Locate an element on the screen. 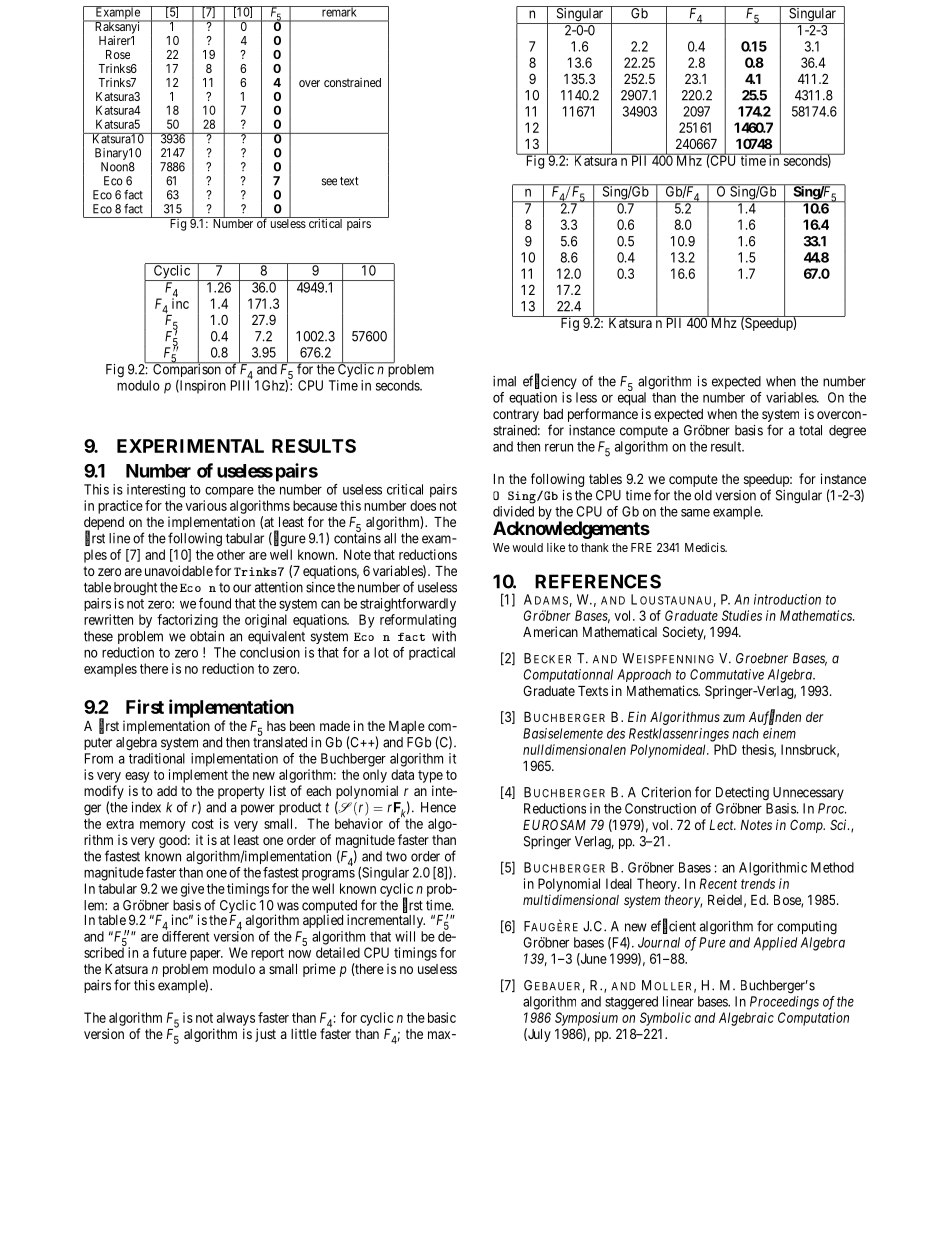  Symbolic is located at coordinates (665, 1019).
